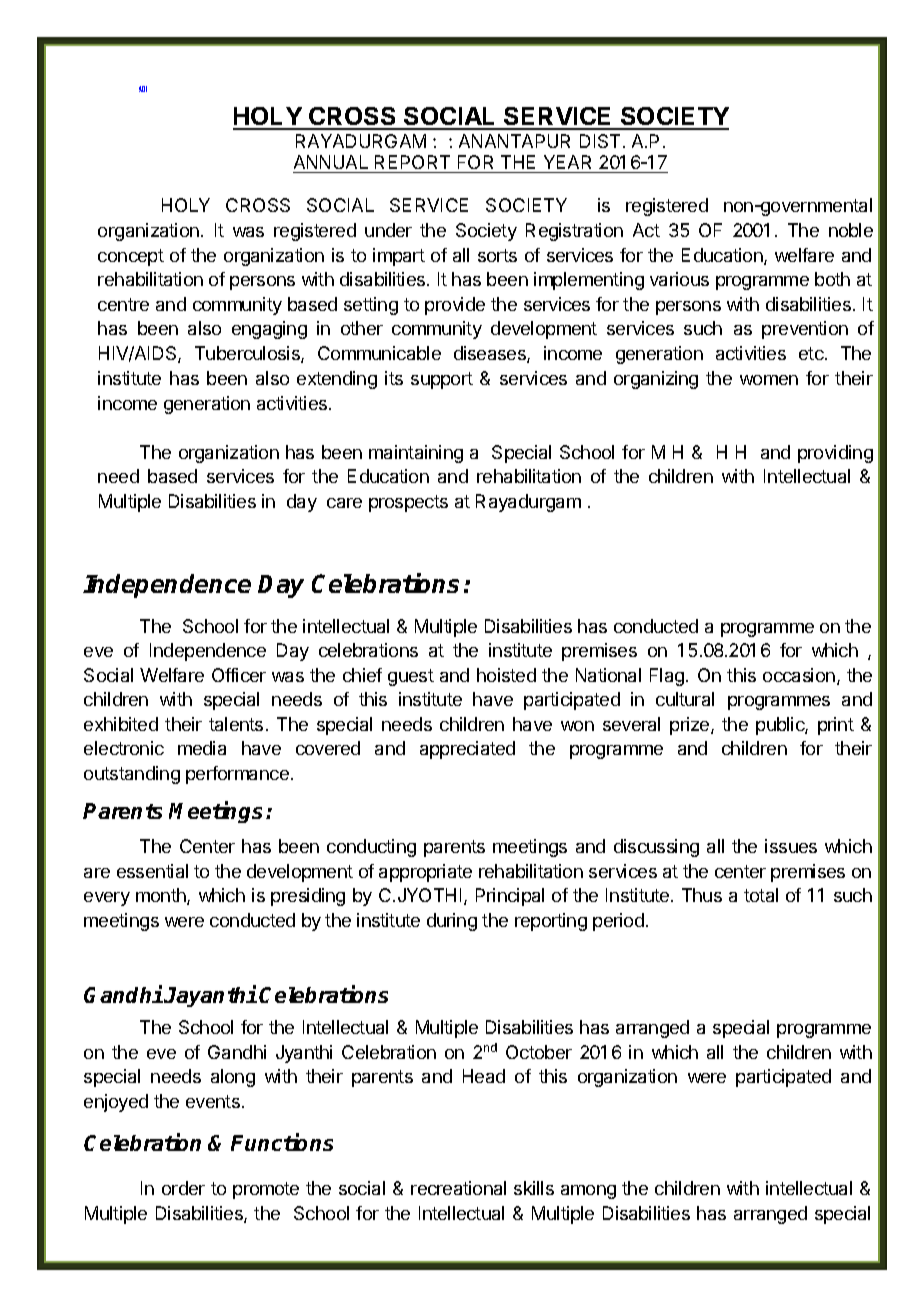  I want to click on ADI, so click(143, 89).
